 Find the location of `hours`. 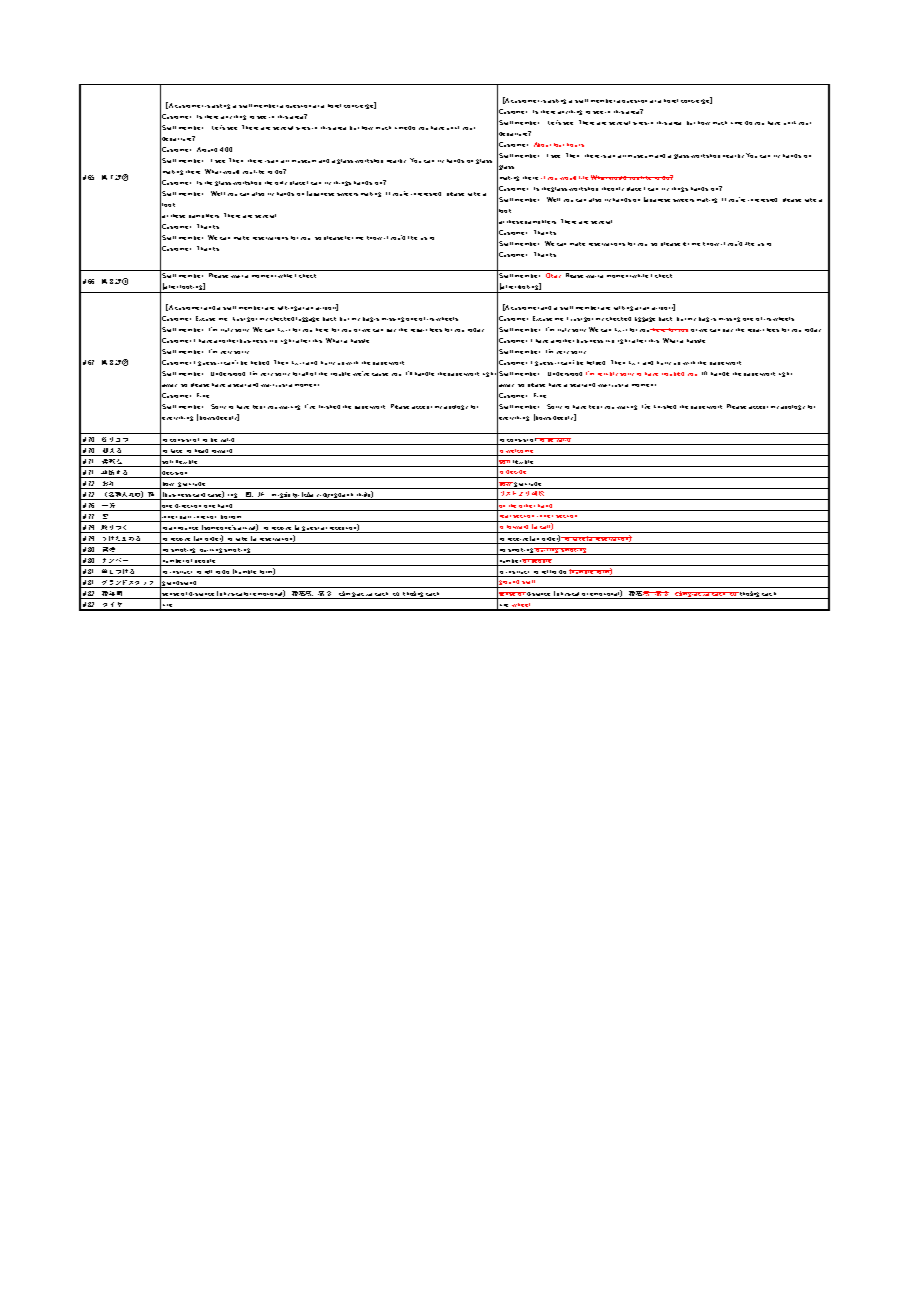

hours is located at coordinates (575, 145).
